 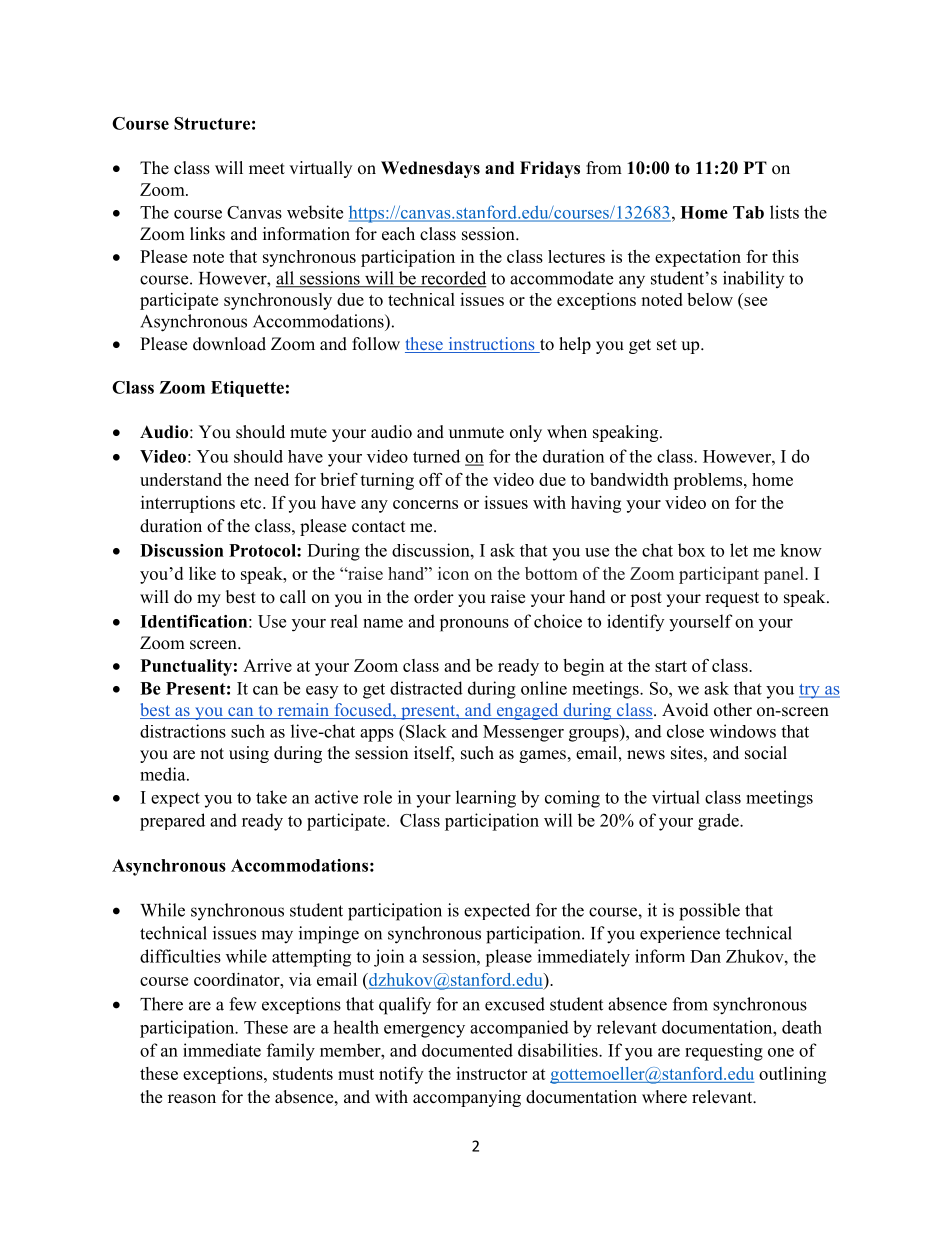 I want to click on prepared, so click(x=172, y=822).
